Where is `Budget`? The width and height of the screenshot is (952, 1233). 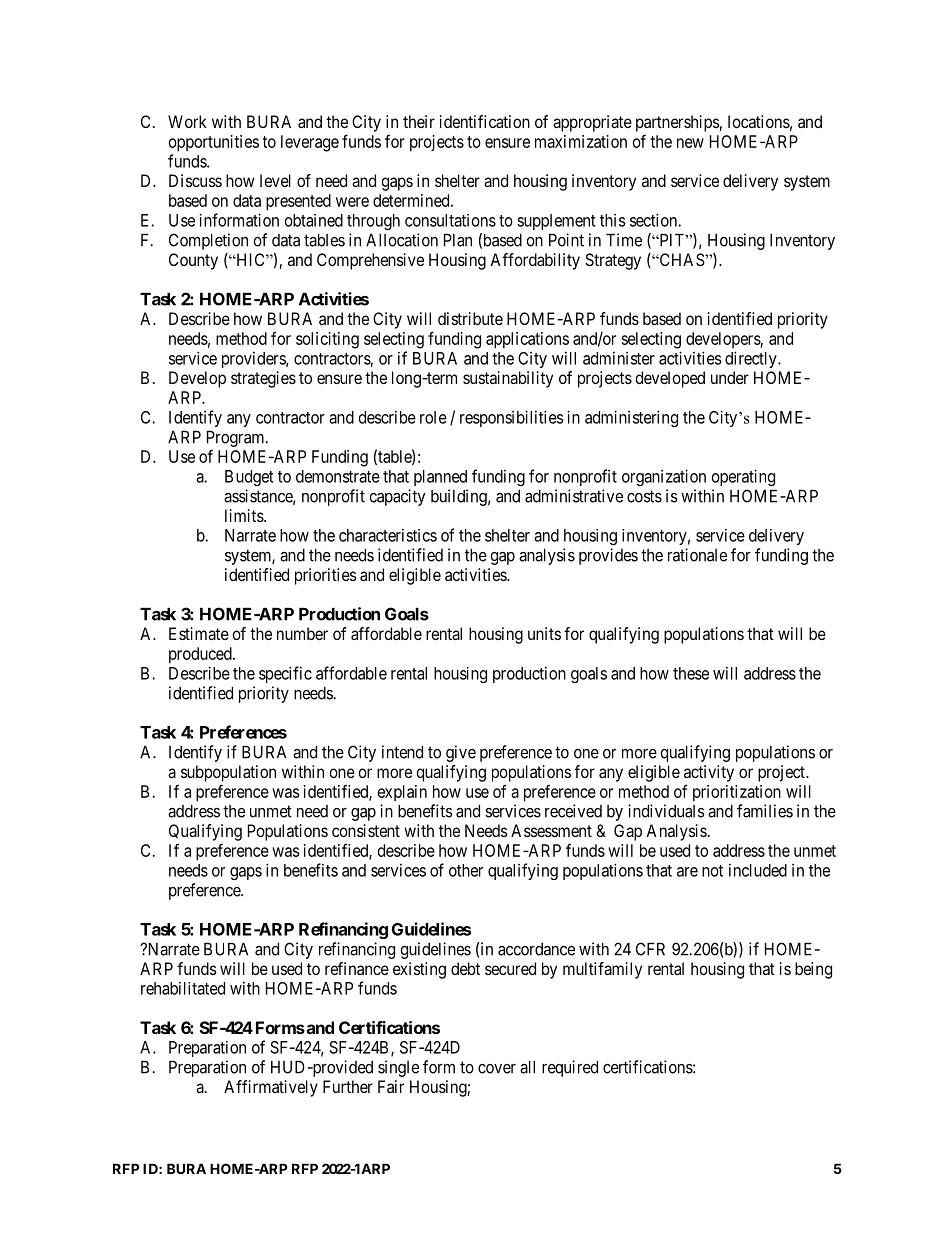
Budget is located at coordinates (249, 478).
